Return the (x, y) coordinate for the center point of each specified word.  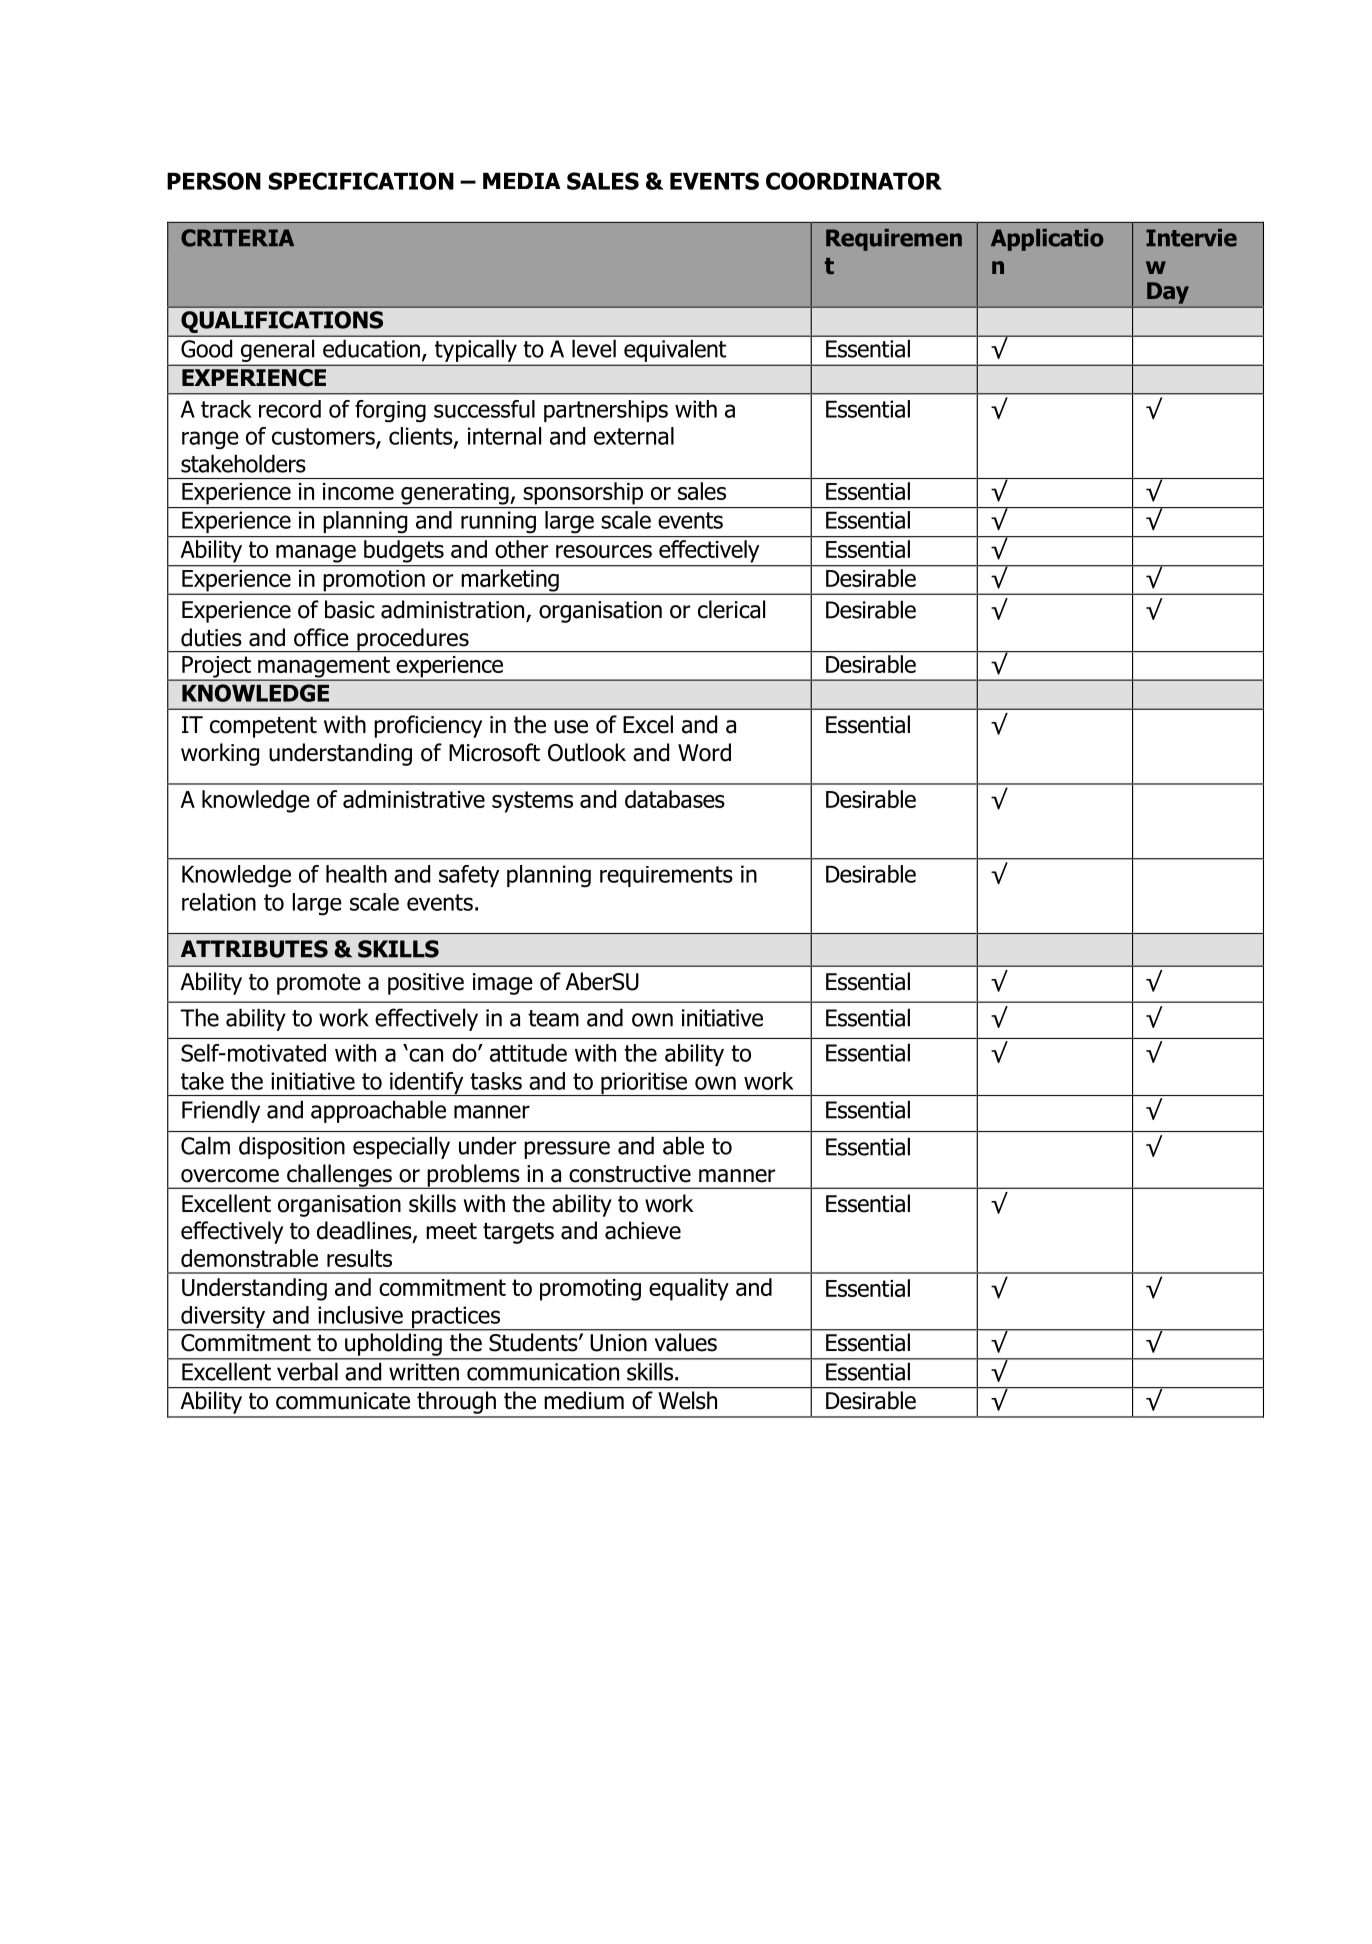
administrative (414, 799)
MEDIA (522, 180)
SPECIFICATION (361, 181)
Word (704, 752)
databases (675, 799)
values (686, 1342)
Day (1168, 293)
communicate (343, 1401)
